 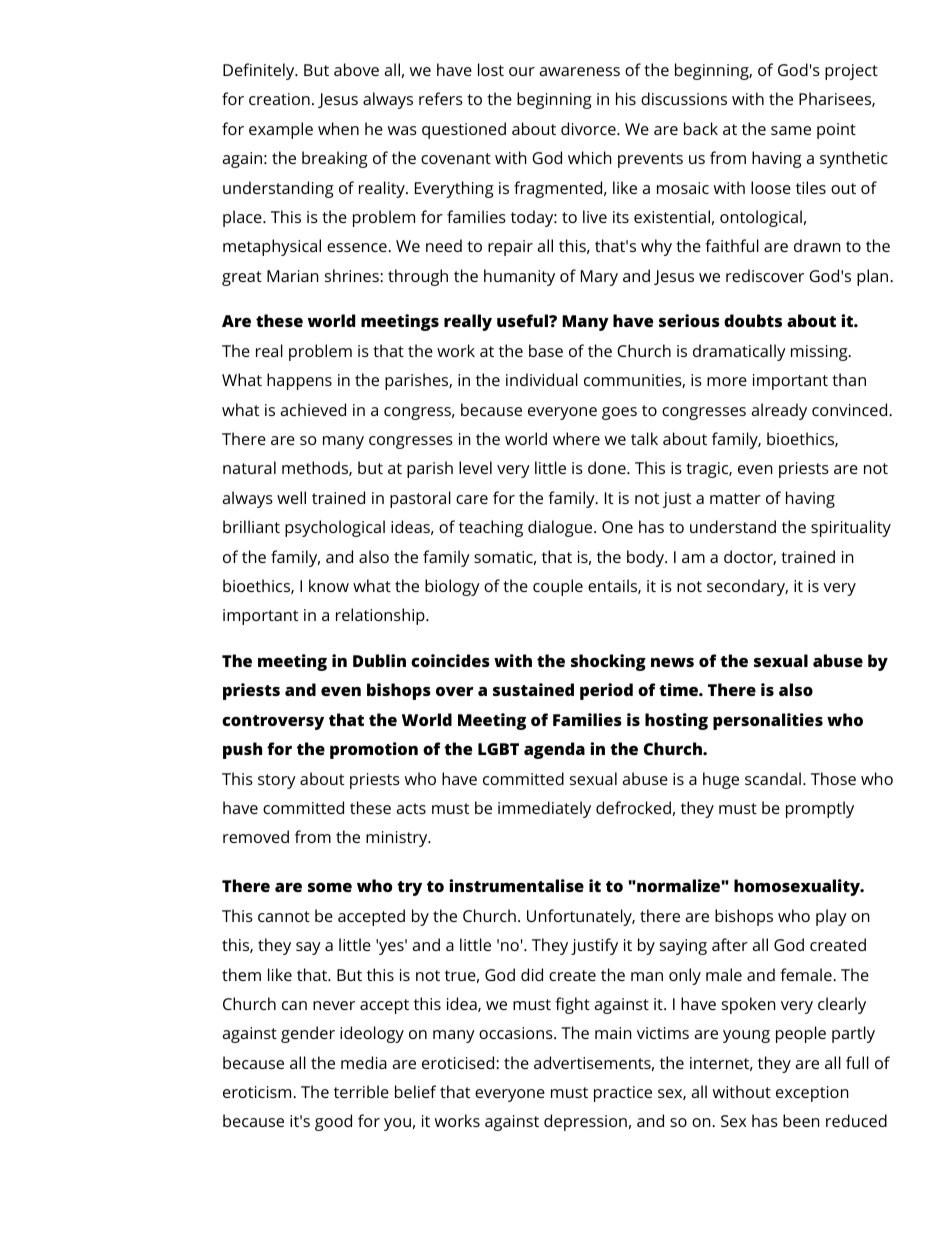 What do you see at coordinates (851, 528) in the screenshot?
I see `spirituality` at bounding box center [851, 528].
